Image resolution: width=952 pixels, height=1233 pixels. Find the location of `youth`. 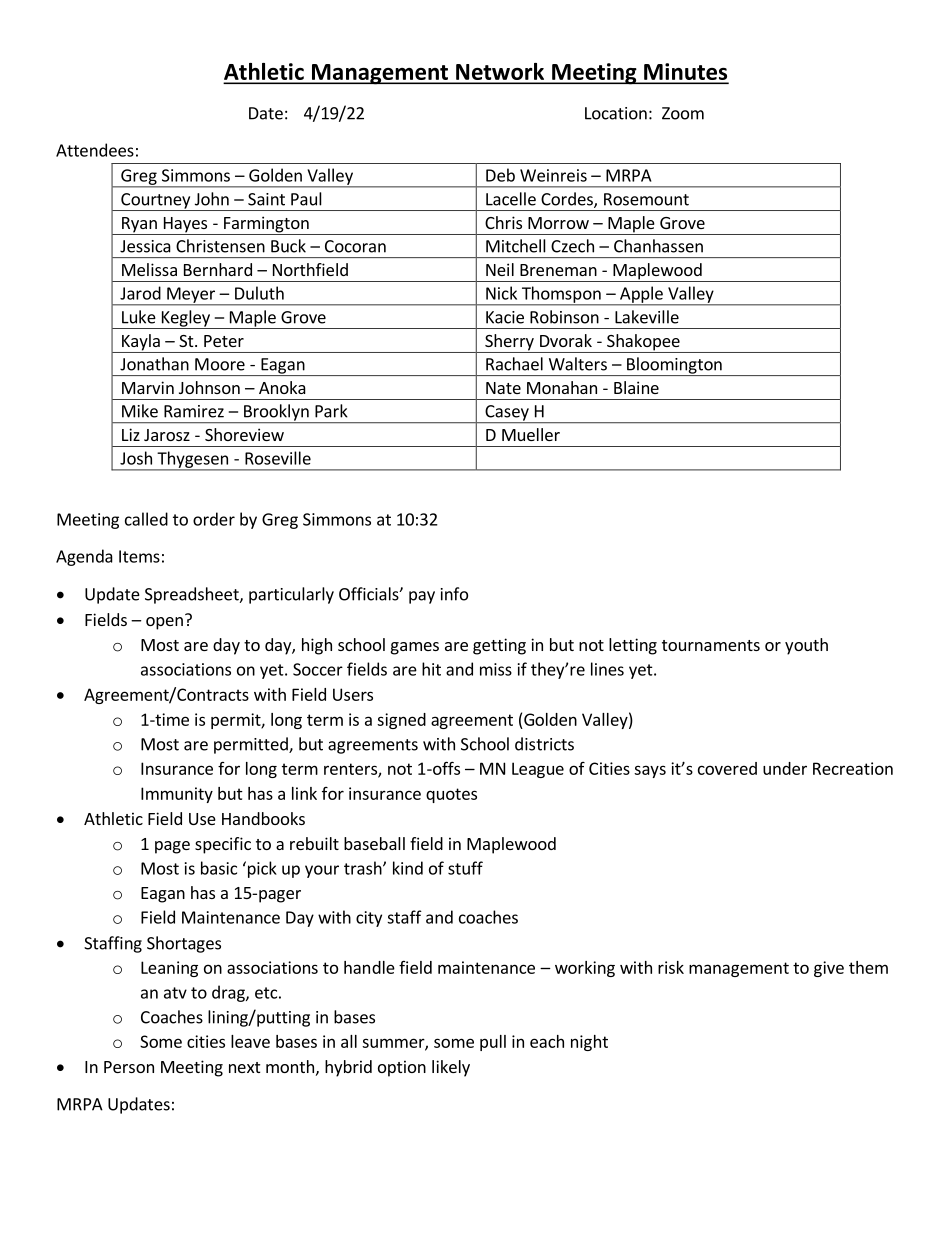

youth is located at coordinates (806, 646).
